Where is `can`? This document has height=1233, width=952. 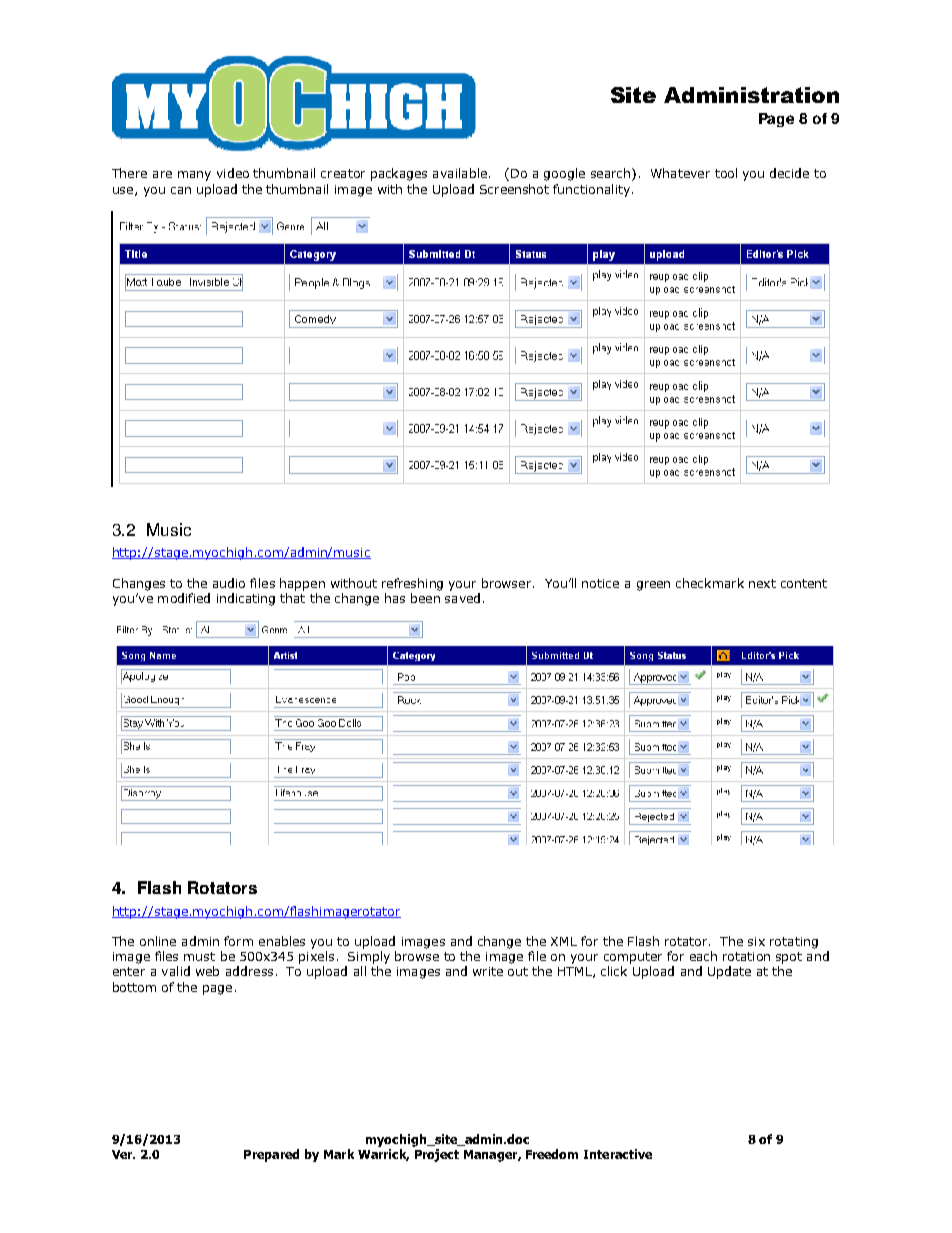
can is located at coordinates (181, 190).
